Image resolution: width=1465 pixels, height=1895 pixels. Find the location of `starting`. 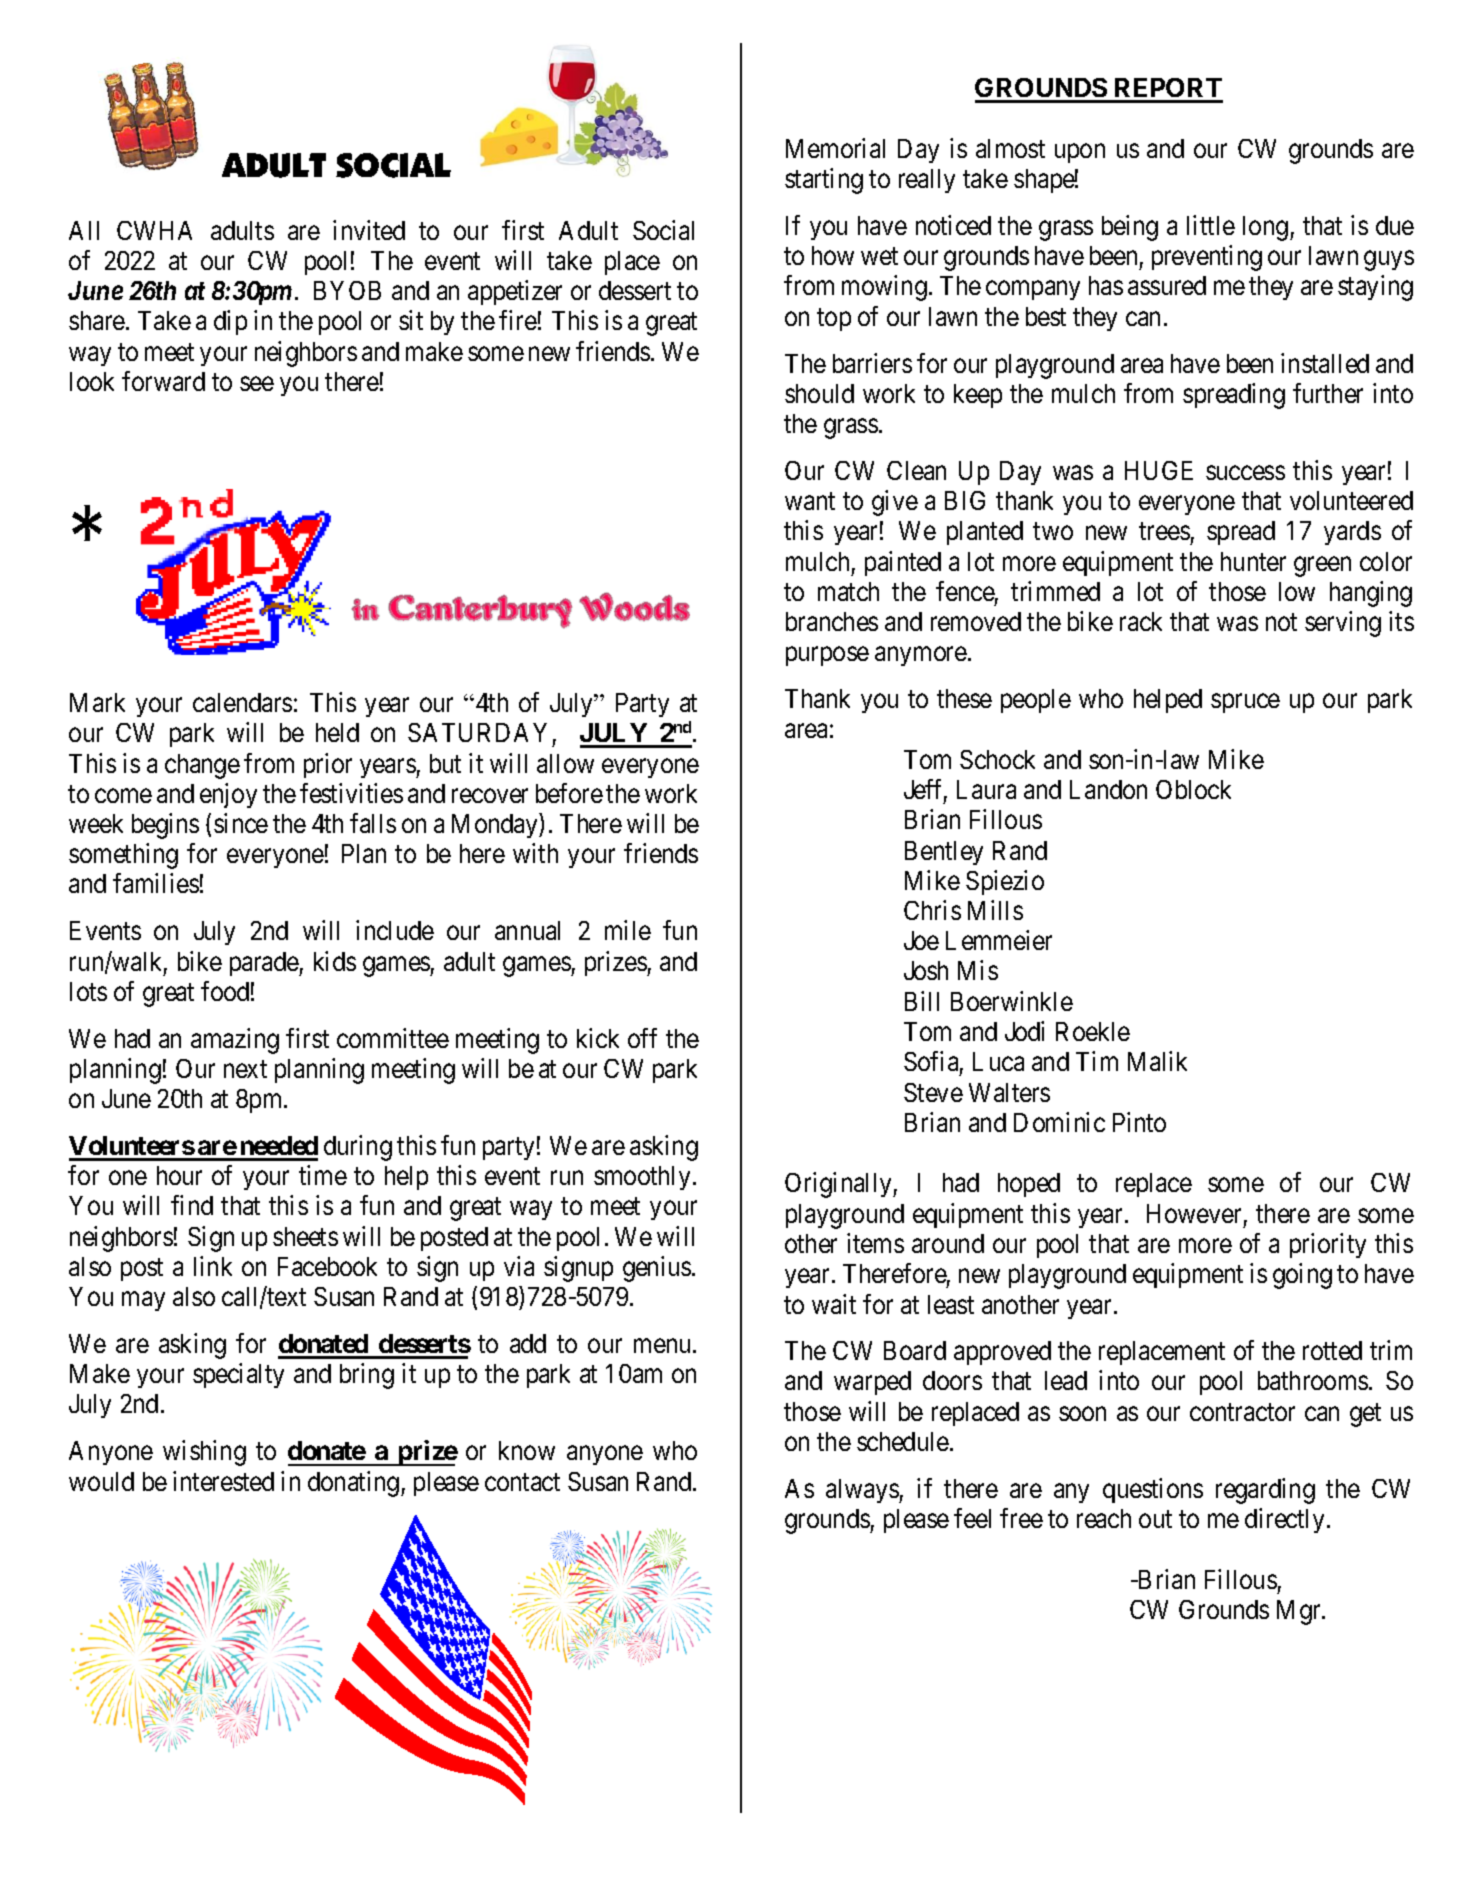

starting is located at coordinates (824, 181).
